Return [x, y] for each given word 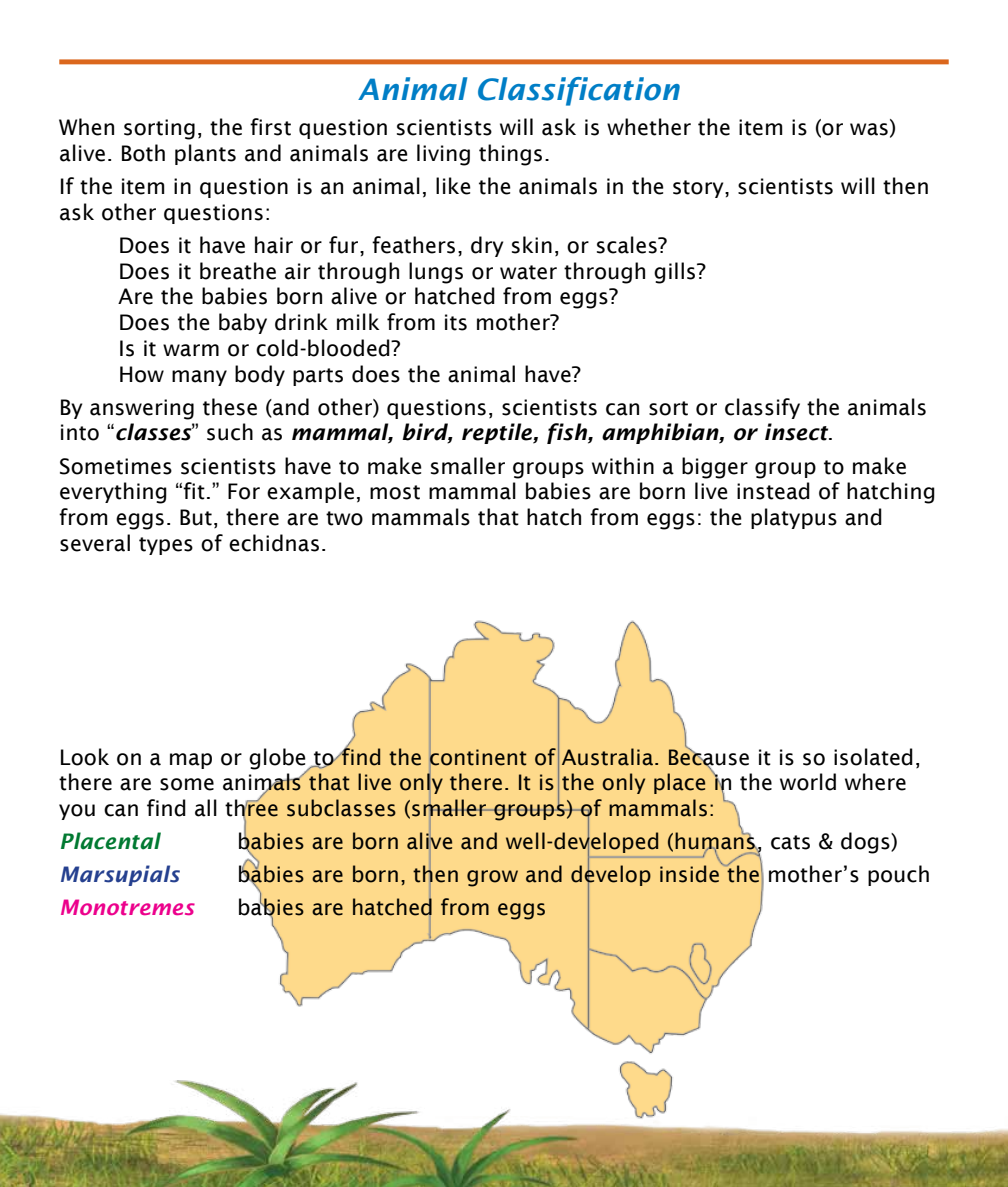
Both [143, 153]
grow [492, 878]
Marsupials [120, 875]
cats [790, 842]
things [510, 155]
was [869, 129]
